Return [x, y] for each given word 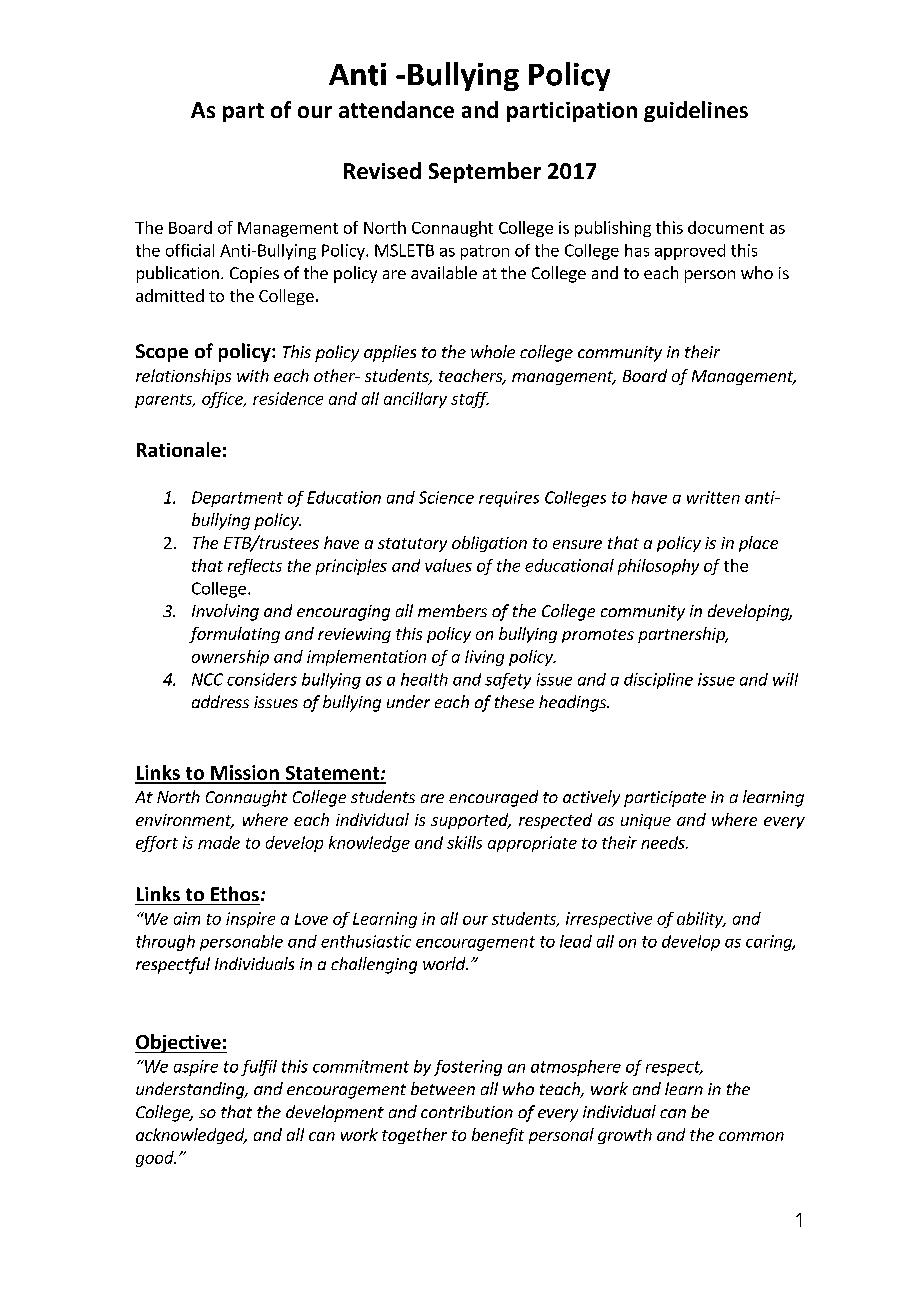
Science [446, 497]
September [485, 172]
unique [646, 821]
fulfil [259, 1068]
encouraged [493, 798]
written [713, 497]
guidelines [696, 111]
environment [185, 821]
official [190, 250]
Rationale [179, 449]
